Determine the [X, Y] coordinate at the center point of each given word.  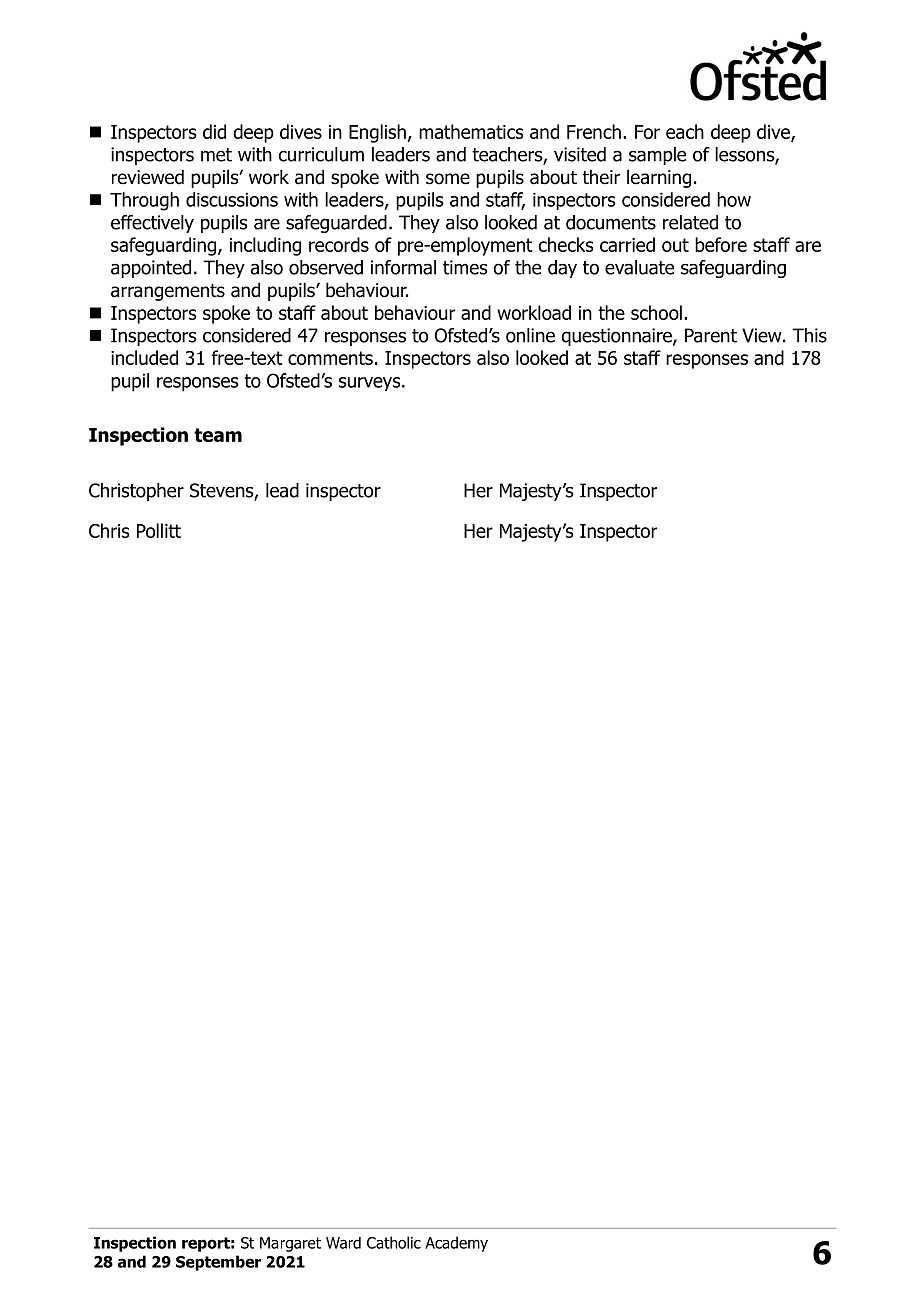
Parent [711, 335]
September [218, 1263]
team [218, 435]
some [448, 179]
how [734, 199]
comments [330, 358]
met [216, 155]
